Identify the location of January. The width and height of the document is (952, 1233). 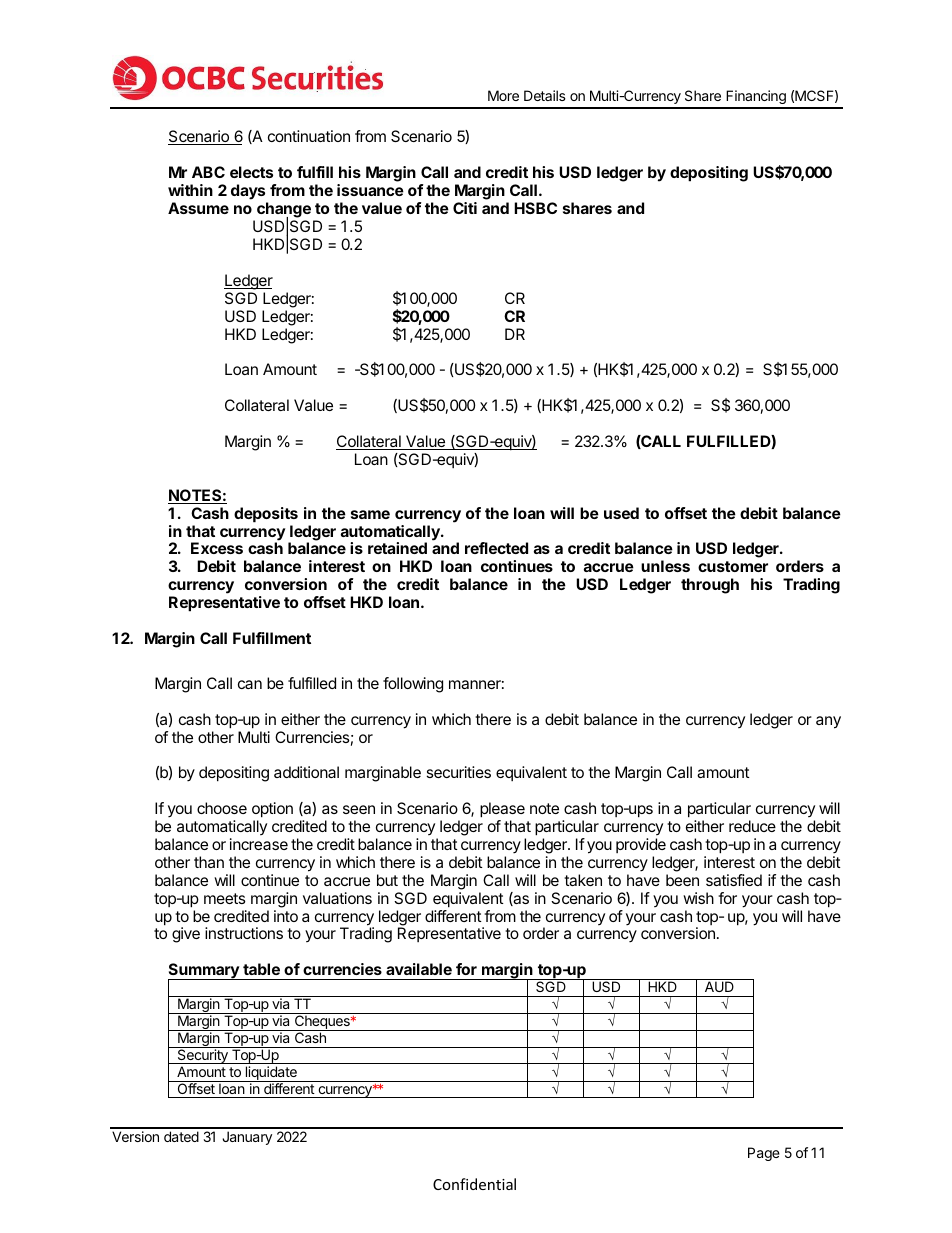
(247, 1138).
